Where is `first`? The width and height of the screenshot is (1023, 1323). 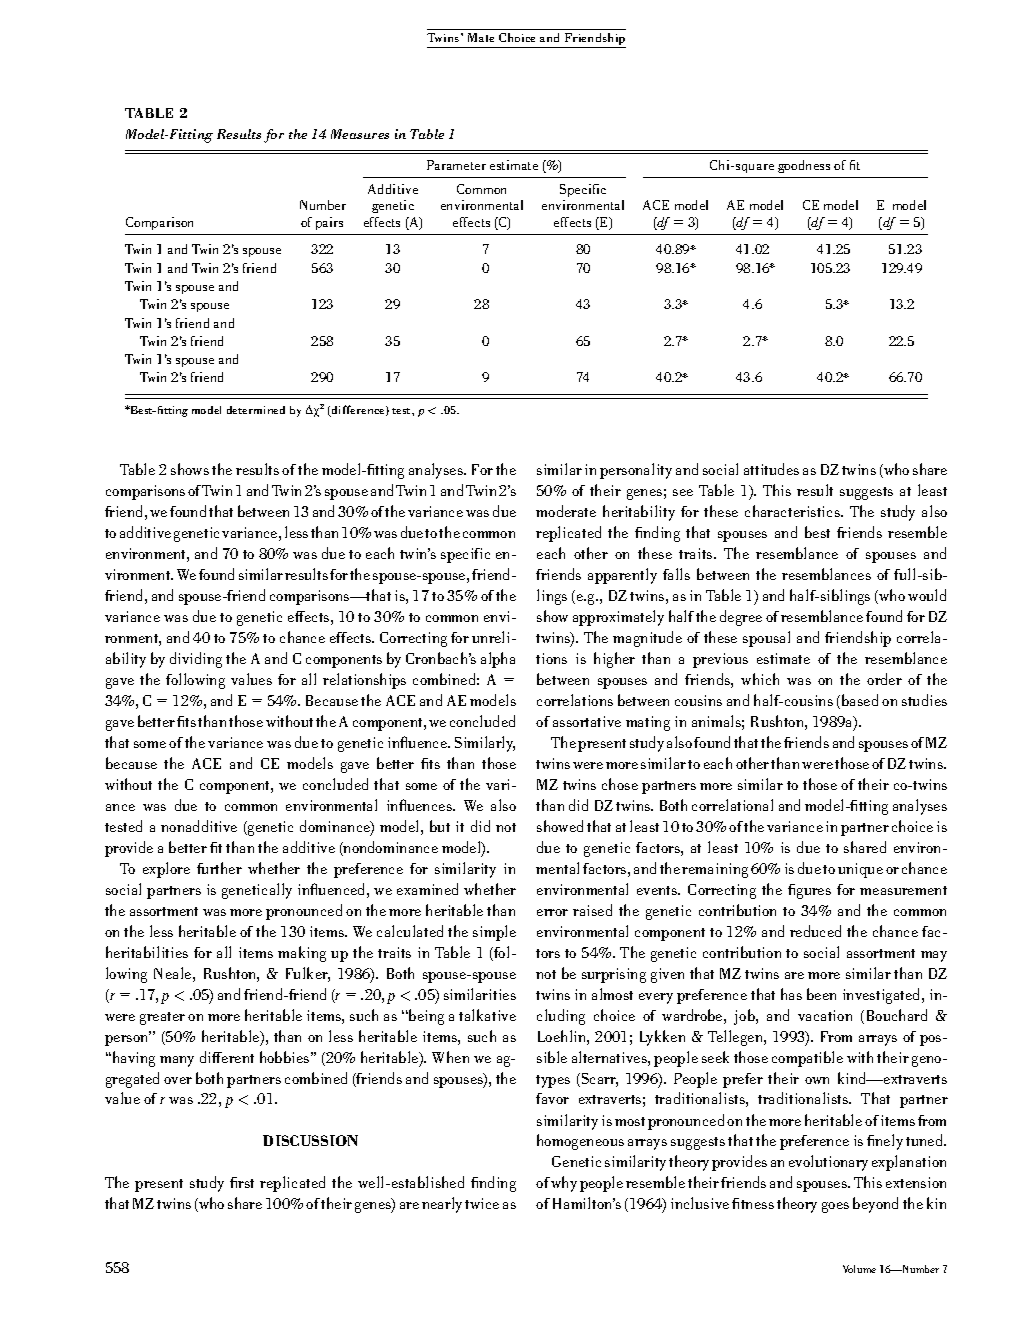 first is located at coordinates (242, 1182).
